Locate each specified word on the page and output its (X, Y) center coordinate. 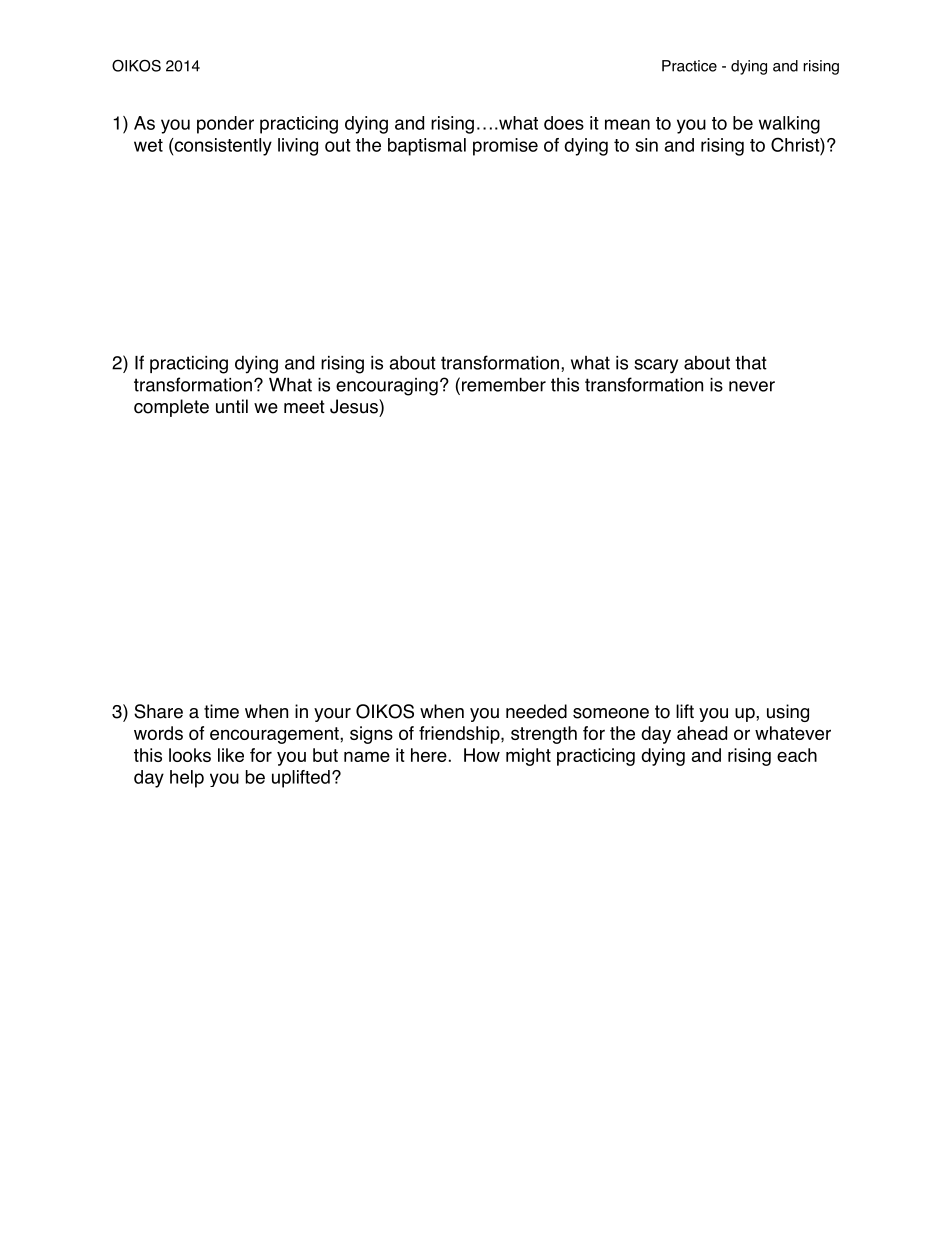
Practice (689, 66)
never (752, 386)
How (482, 755)
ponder (225, 125)
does (564, 123)
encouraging (387, 387)
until (232, 406)
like (231, 755)
